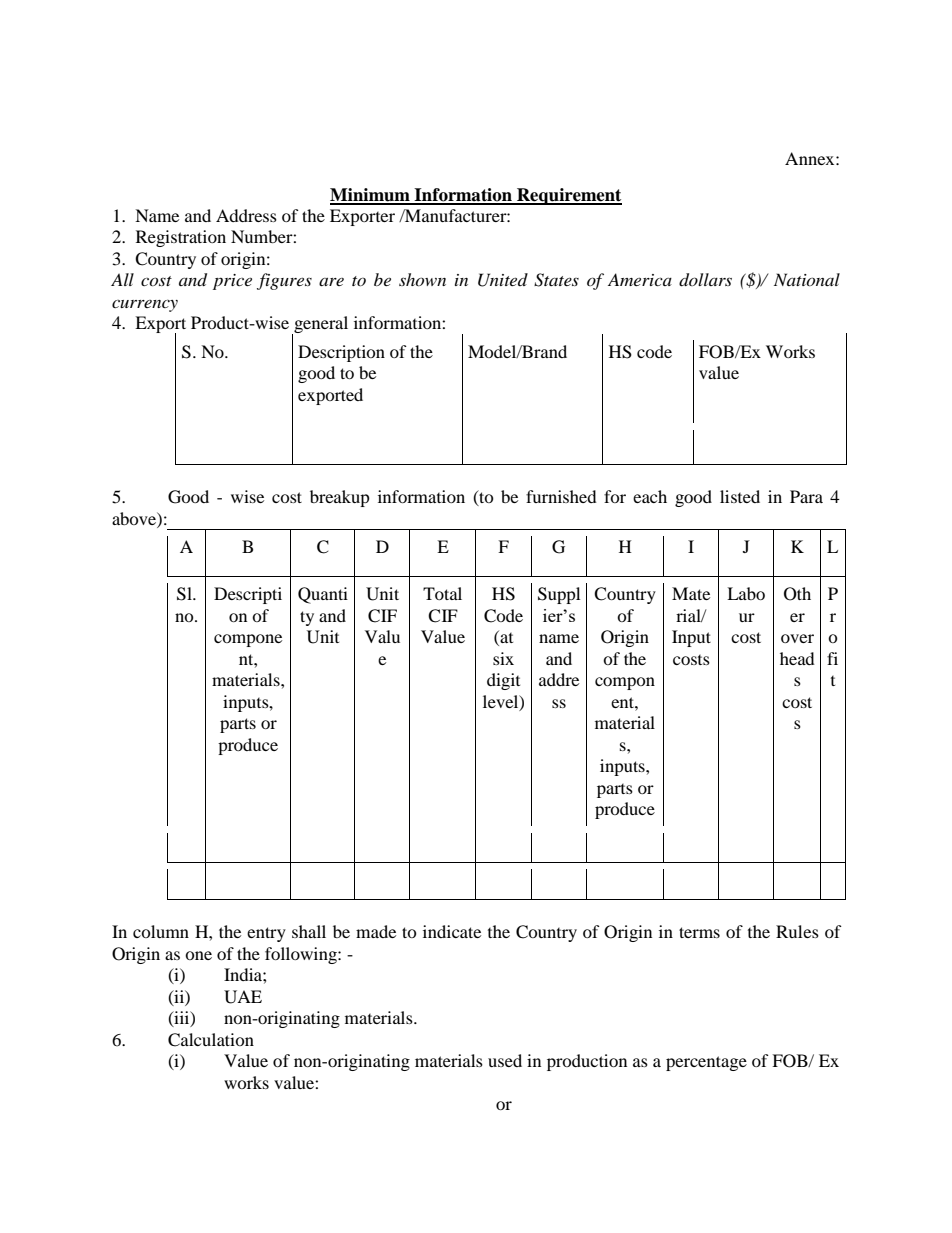 The image size is (952, 1233). I want to click on over, so click(797, 638).
